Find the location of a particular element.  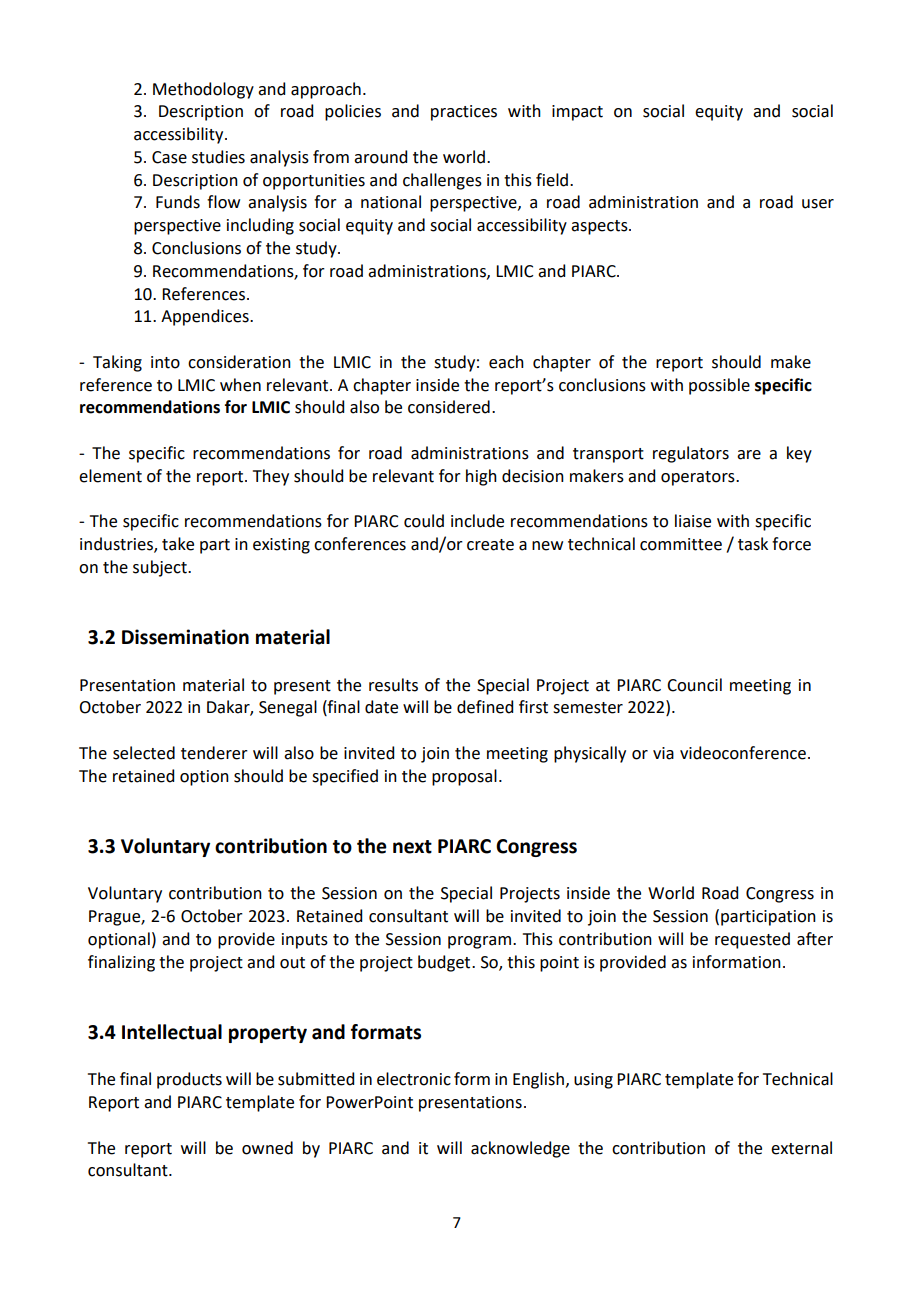

Council is located at coordinates (694, 685).
